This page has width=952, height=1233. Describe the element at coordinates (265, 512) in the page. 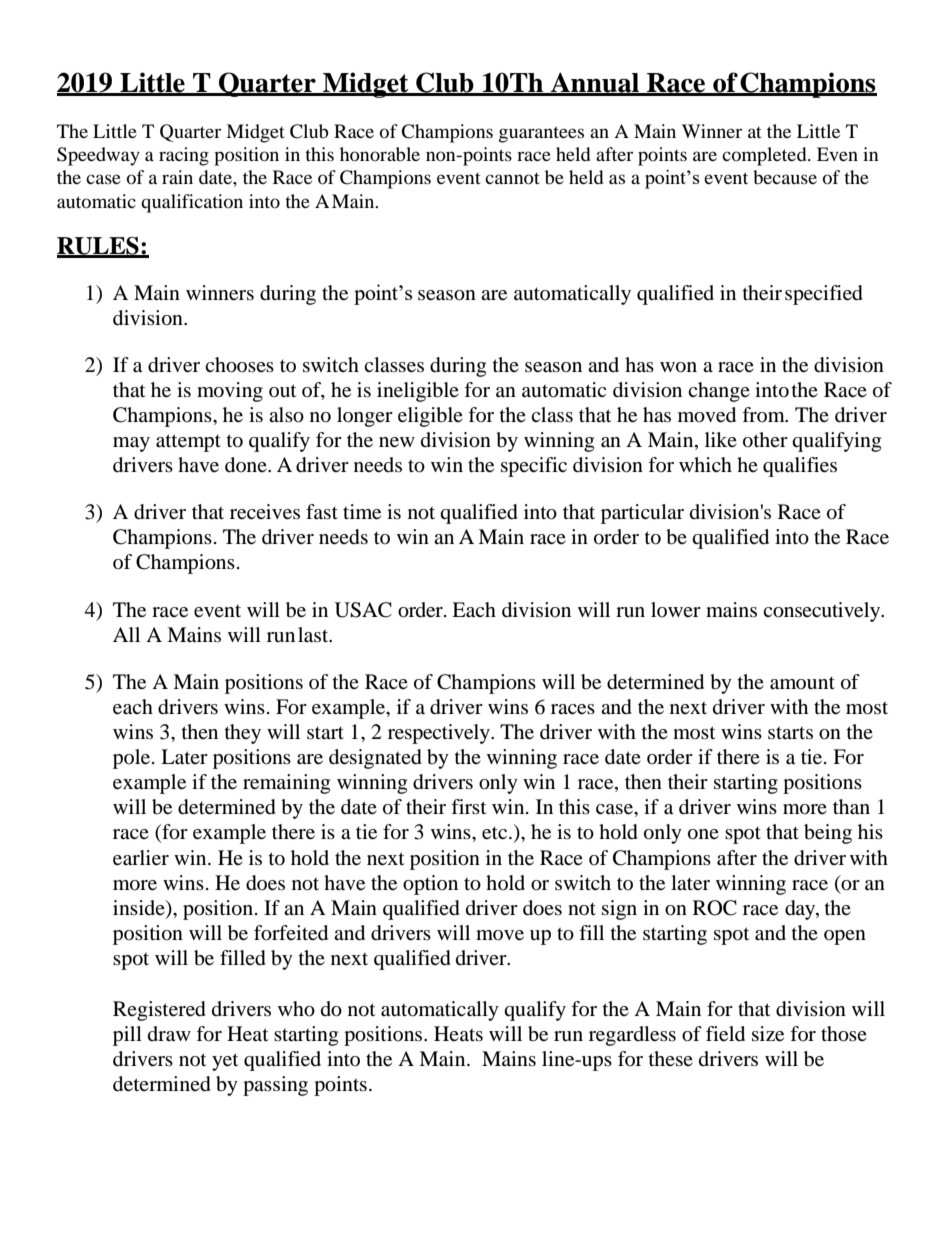

I see `receives` at that location.
